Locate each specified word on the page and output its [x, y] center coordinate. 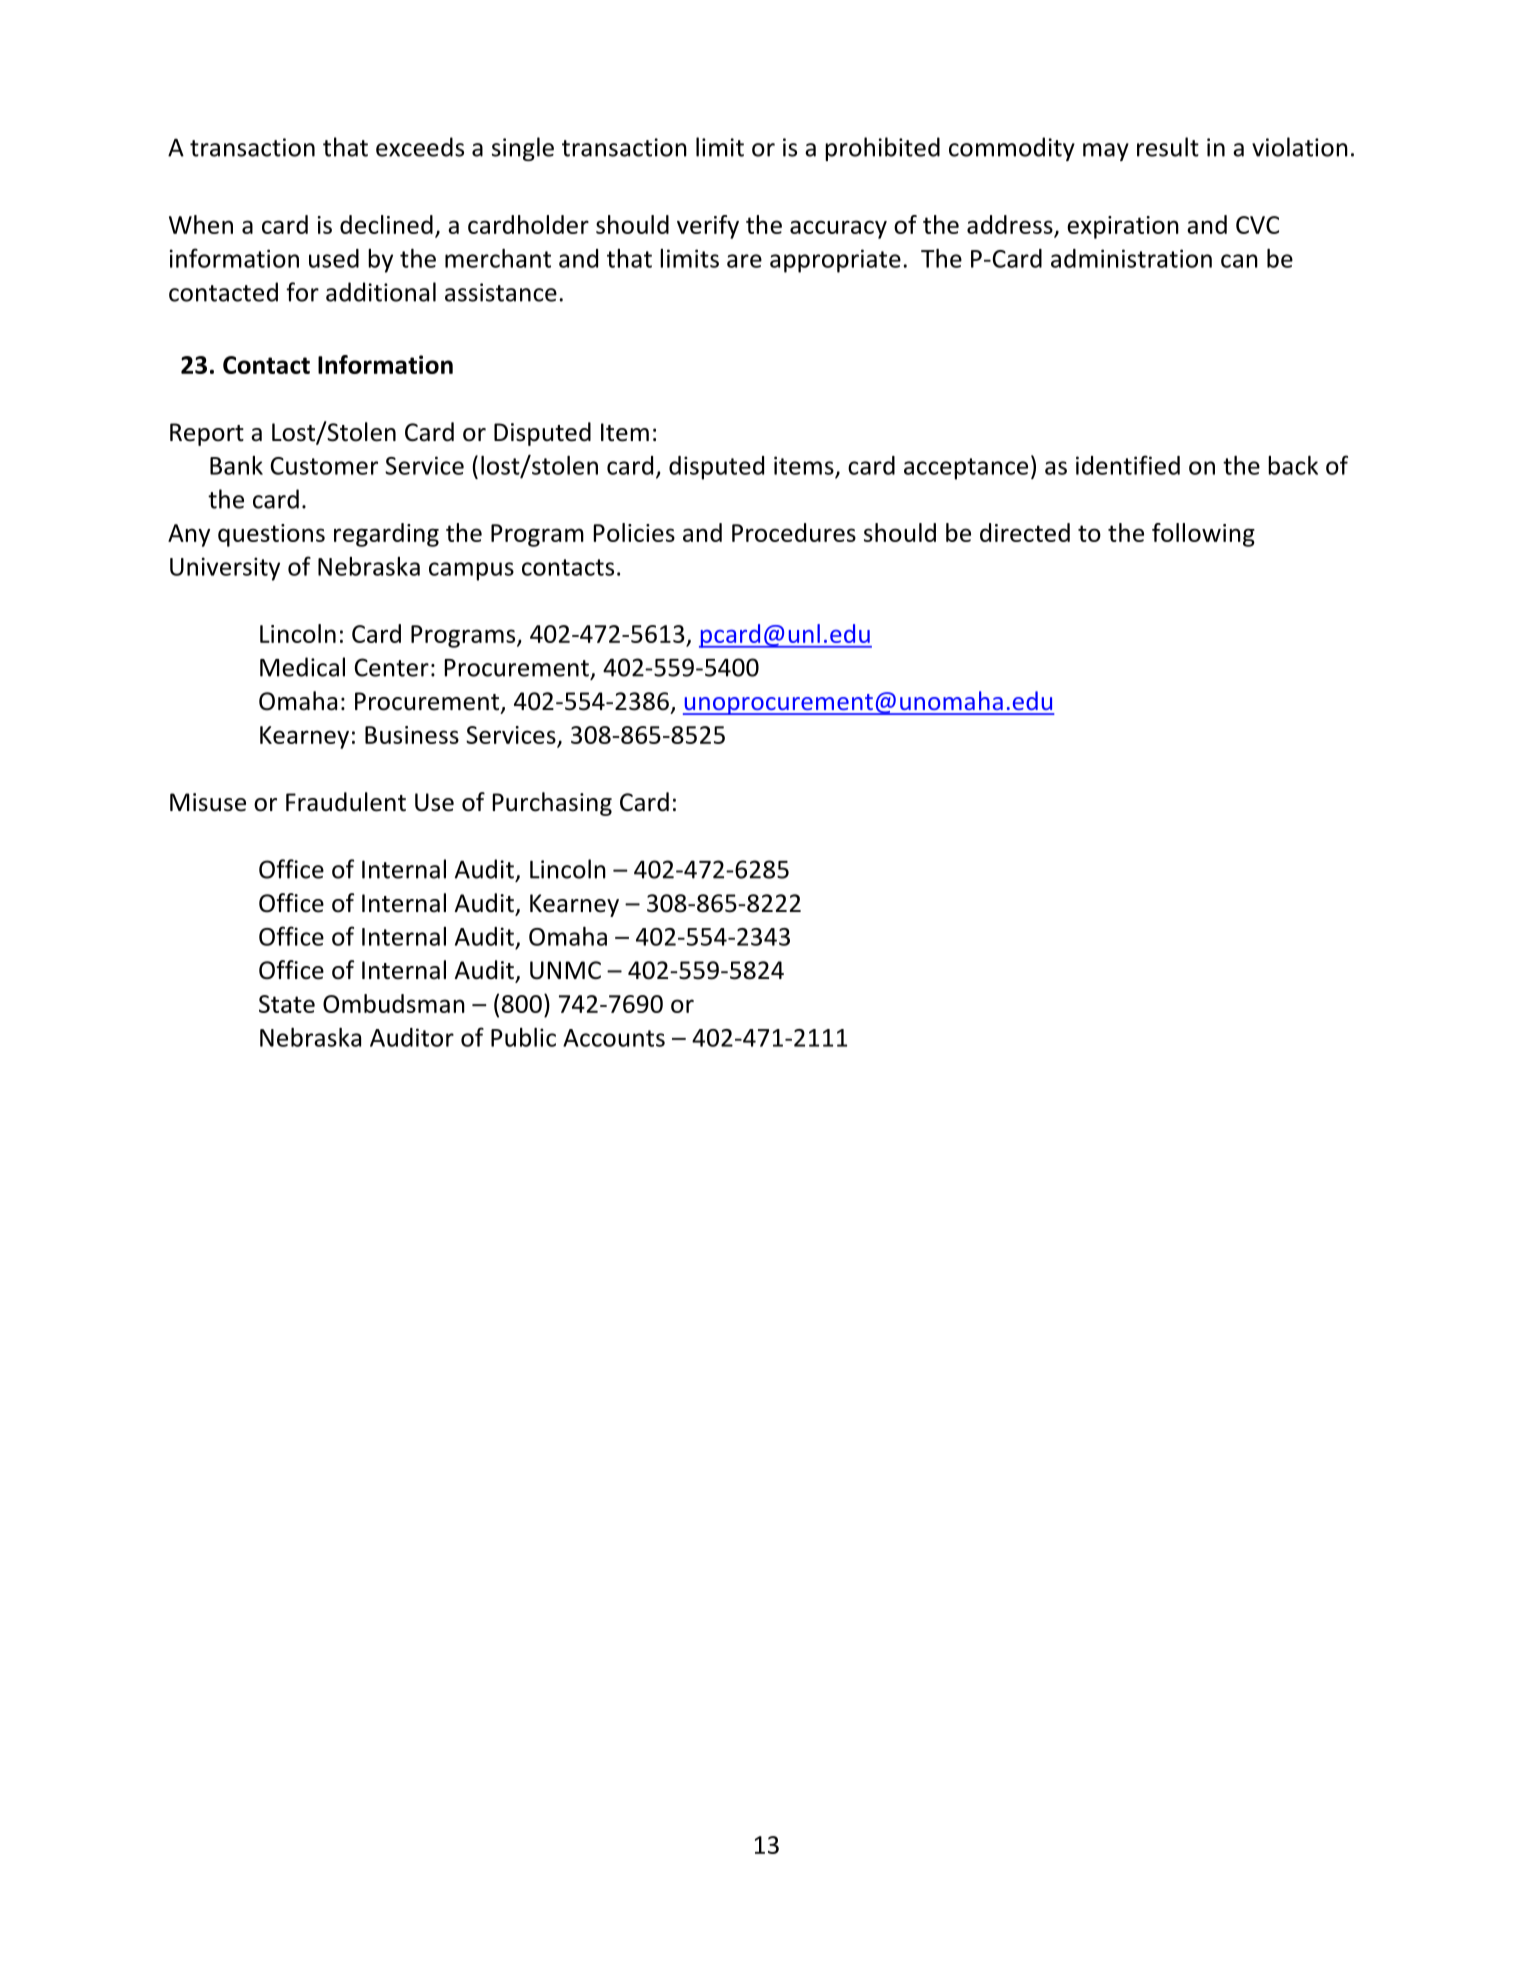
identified [1128, 465]
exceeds [420, 147]
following [1203, 535]
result [1168, 147]
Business [412, 735]
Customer [324, 466]
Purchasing [552, 804]
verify [708, 227]
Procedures [794, 532]
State [287, 1004]
